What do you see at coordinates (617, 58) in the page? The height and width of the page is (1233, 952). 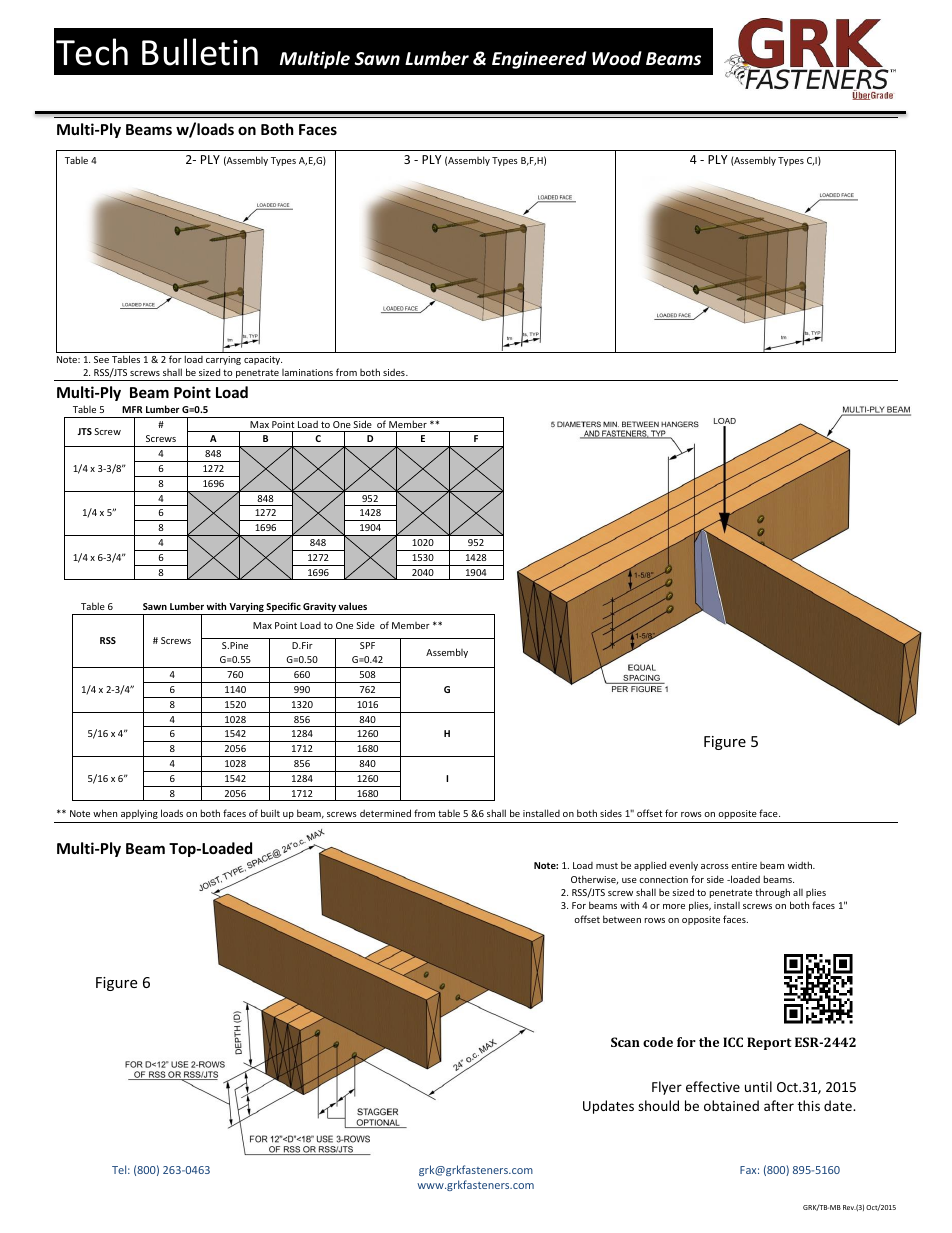 I see `Wood` at bounding box center [617, 58].
